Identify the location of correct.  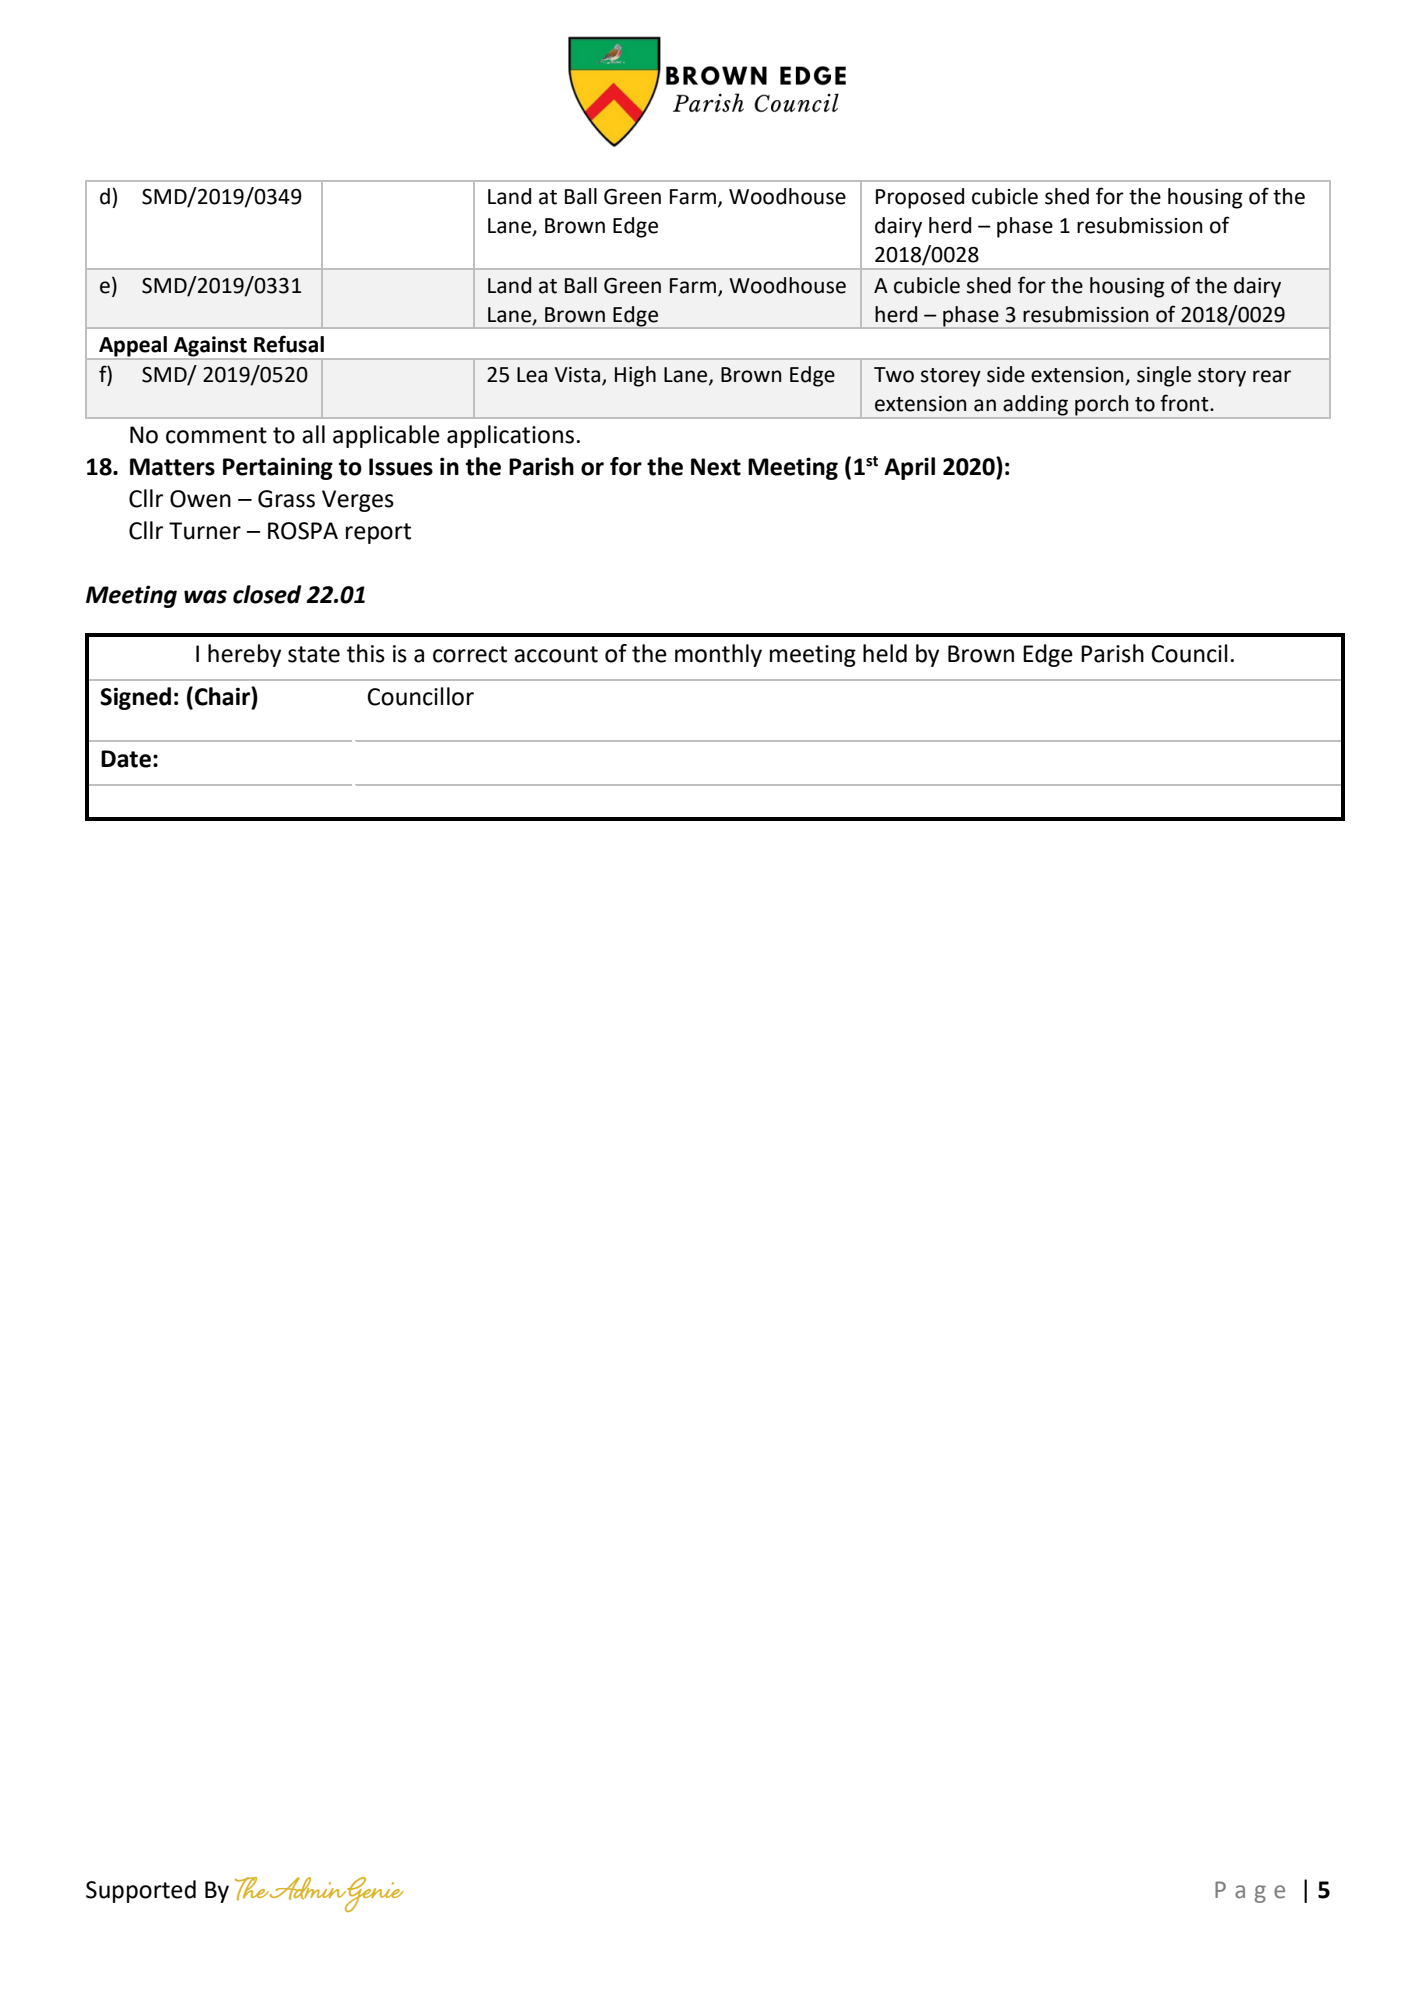
(470, 654).
